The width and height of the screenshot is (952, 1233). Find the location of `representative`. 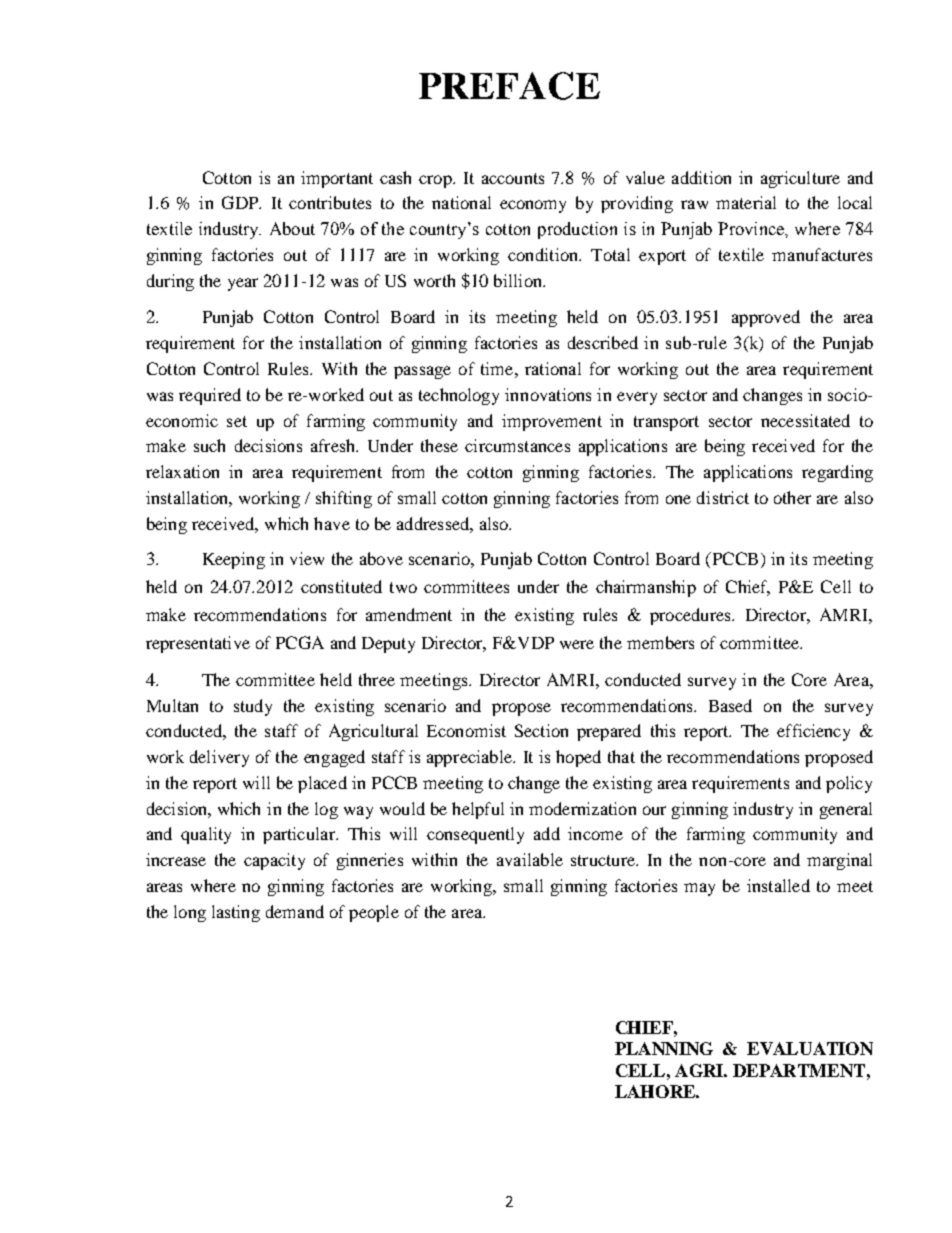

representative is located at coordinates (198, 644).
